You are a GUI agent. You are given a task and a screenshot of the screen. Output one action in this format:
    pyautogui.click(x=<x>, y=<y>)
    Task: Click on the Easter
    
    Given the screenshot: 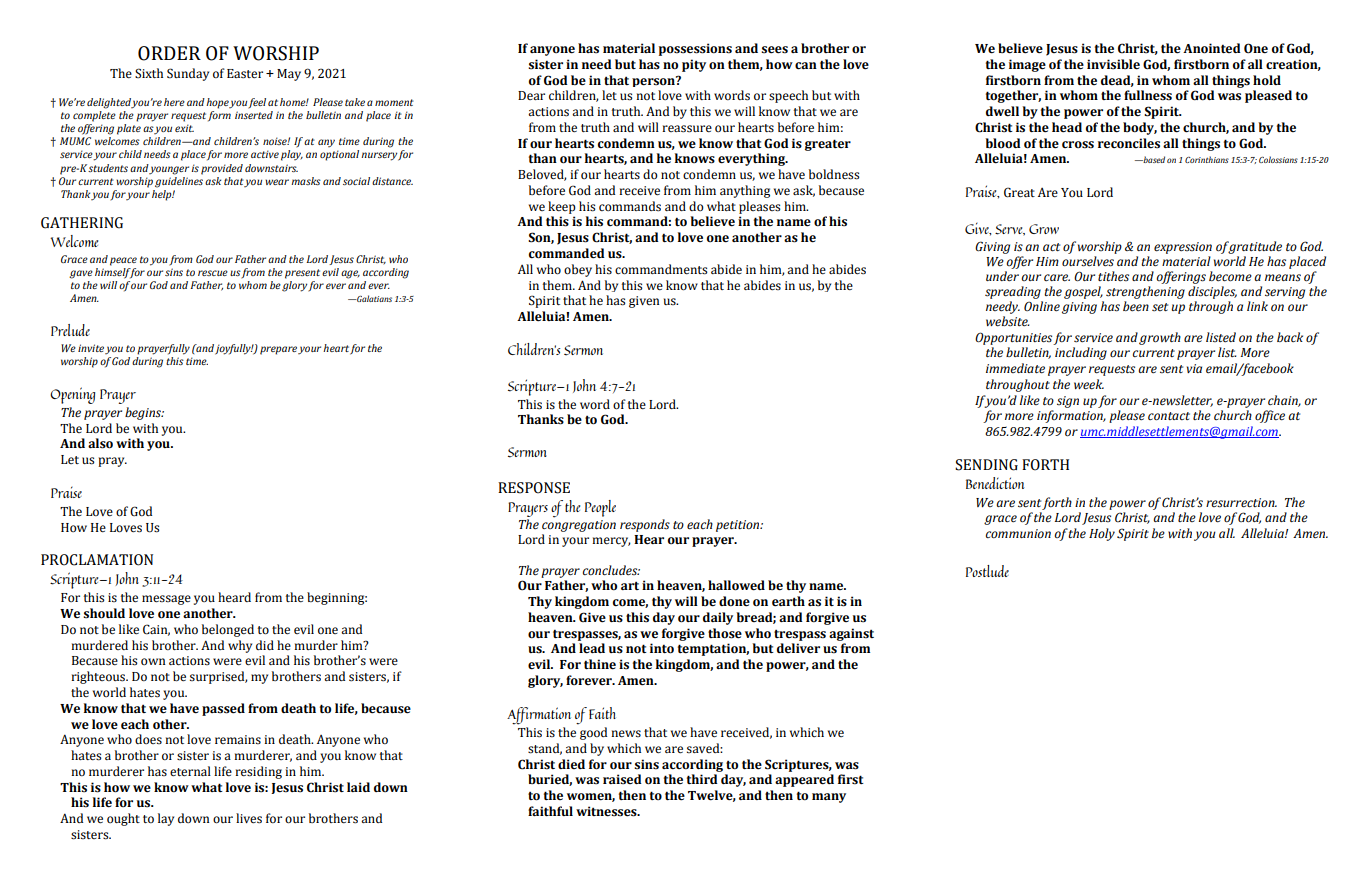 What is the action you would take?
    pyautogui.click(x=245, y=74)
